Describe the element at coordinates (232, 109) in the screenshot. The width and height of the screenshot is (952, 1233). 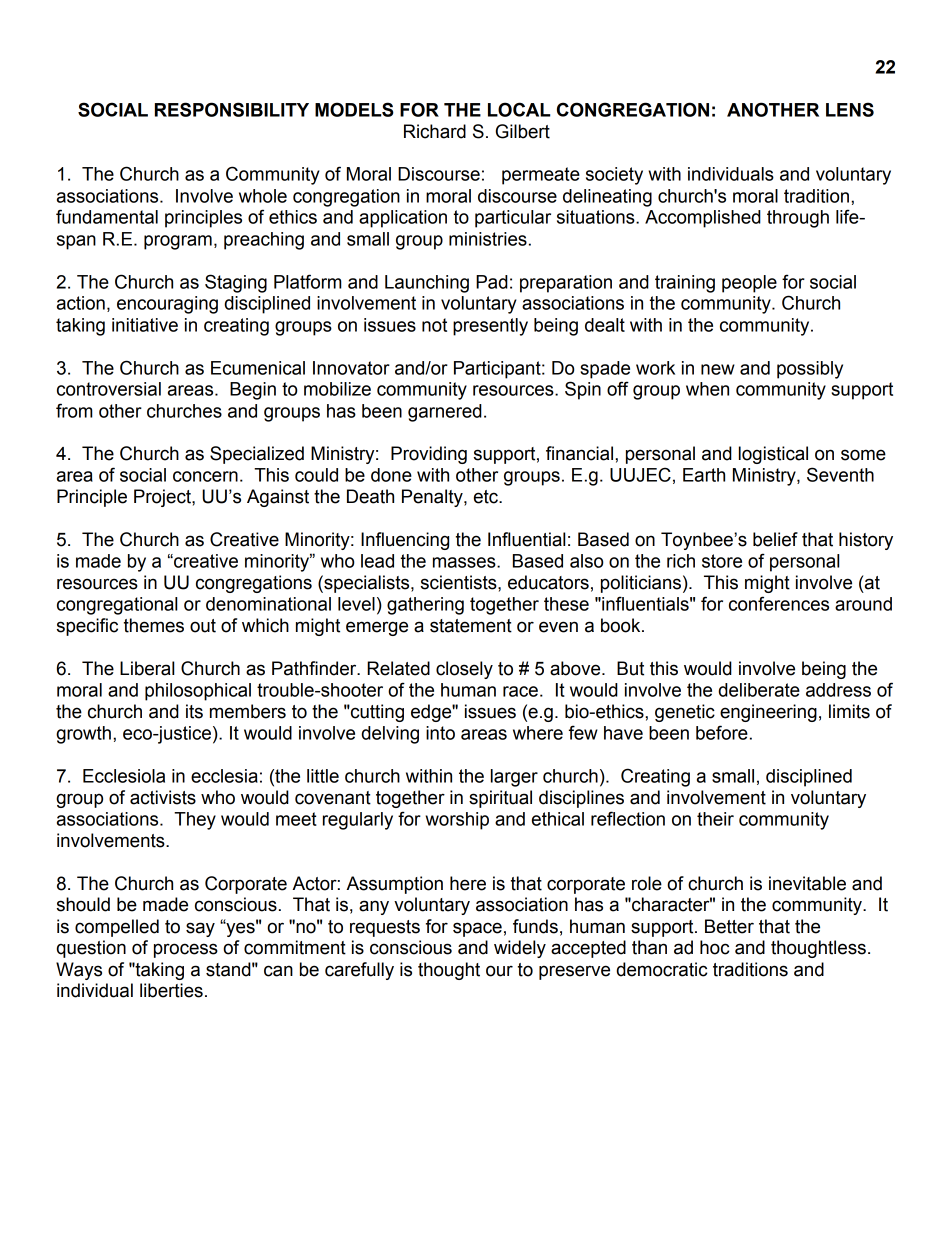
I see `RESPONSIBILITY` at that location.
